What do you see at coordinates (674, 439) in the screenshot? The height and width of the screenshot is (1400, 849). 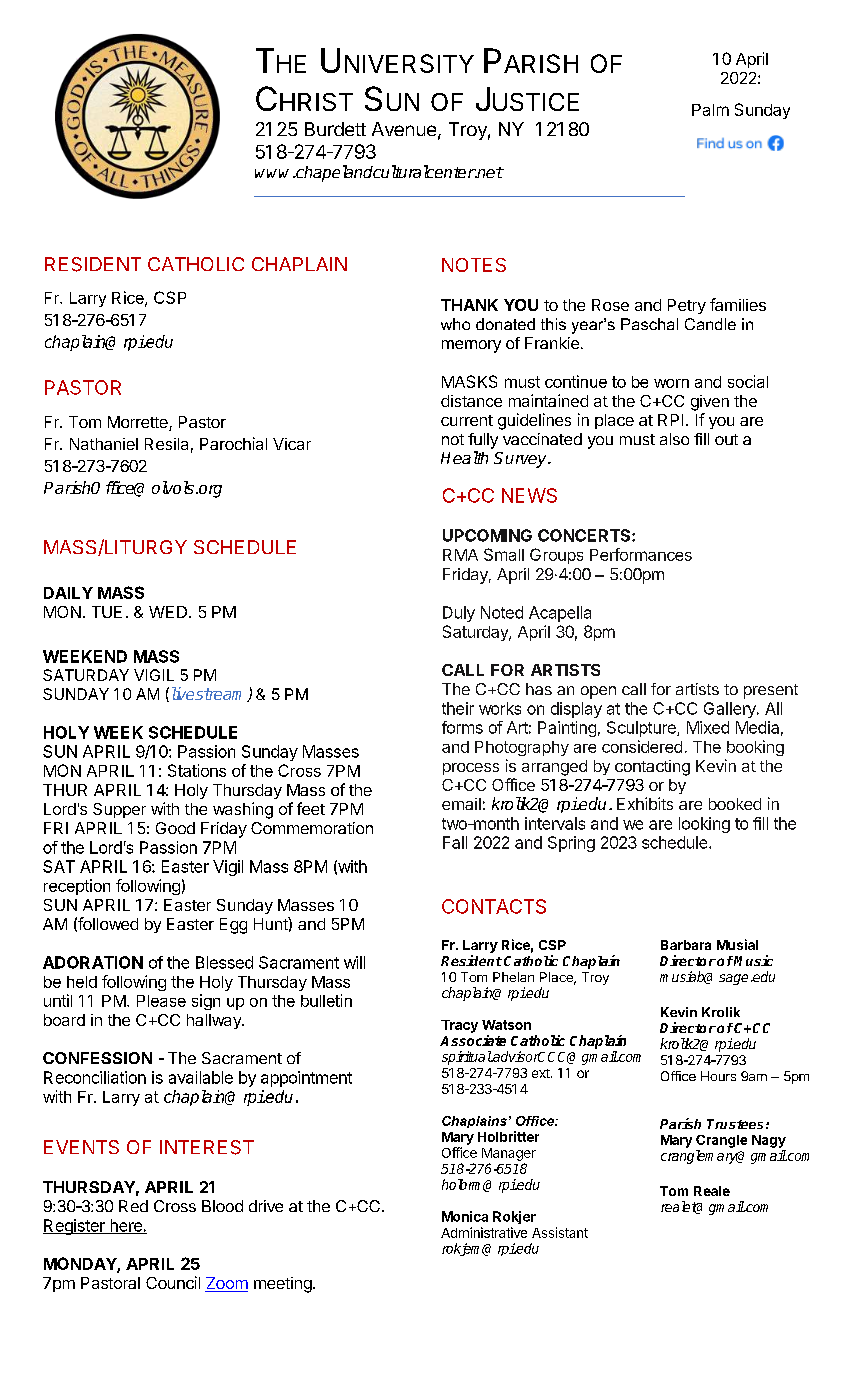 I see `also` at bounding box center [674, 439].
